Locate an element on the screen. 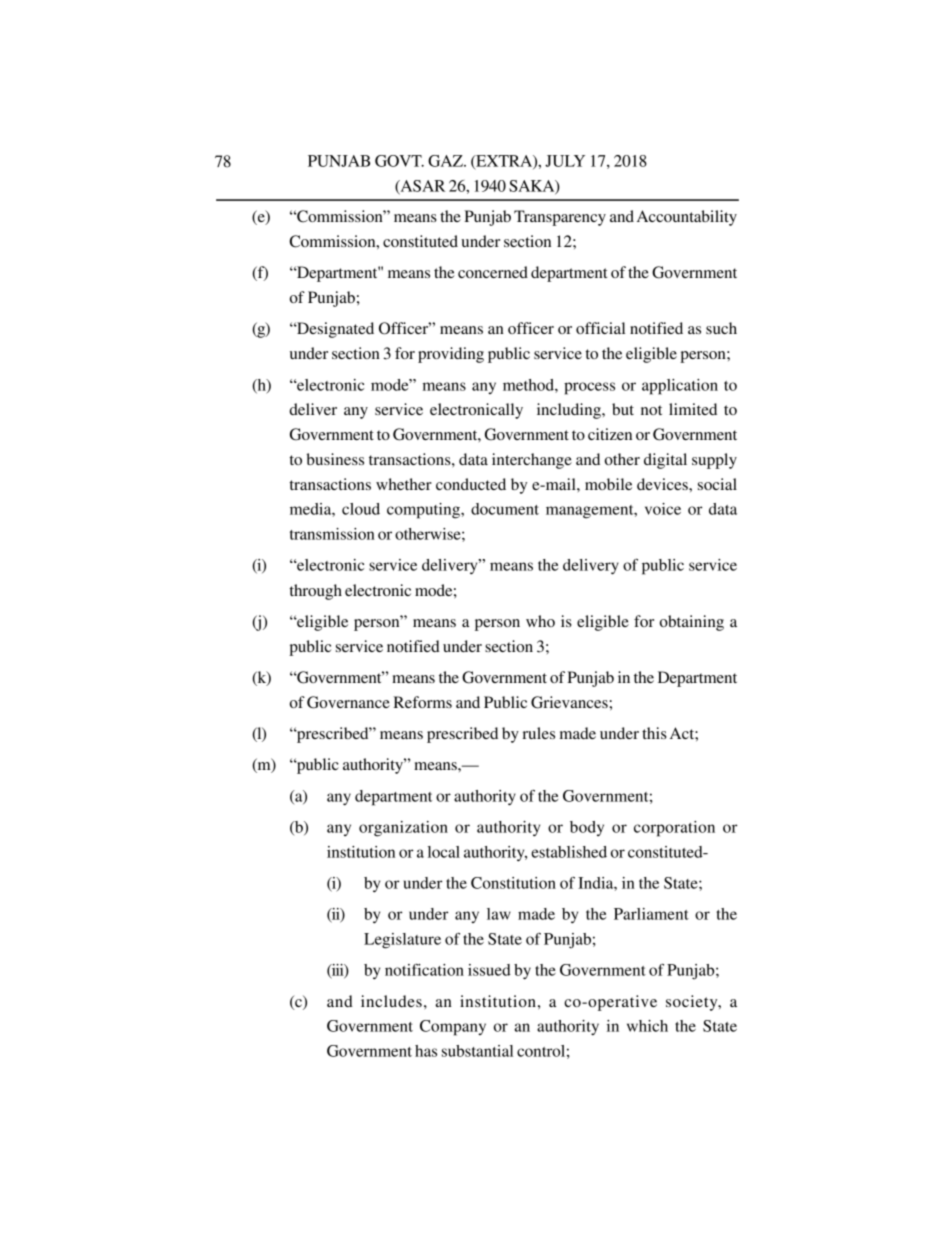 This screenshot has height=1233, width=952. business is located at coordinates (335, 459).
